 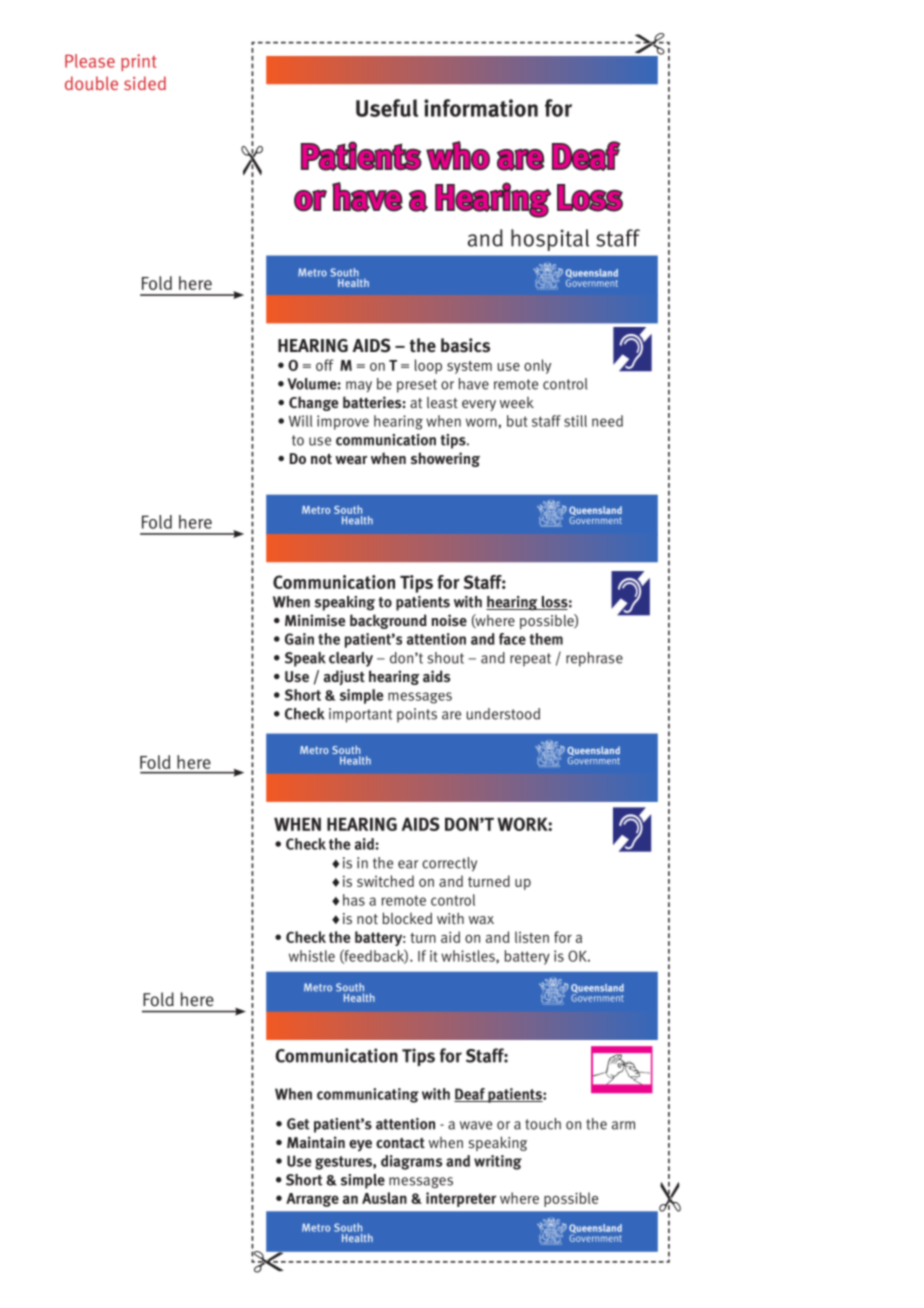 What do you see at coordinates (145, 83) in the screenshot?
I see `sided` at bounding box center [145, 83].
